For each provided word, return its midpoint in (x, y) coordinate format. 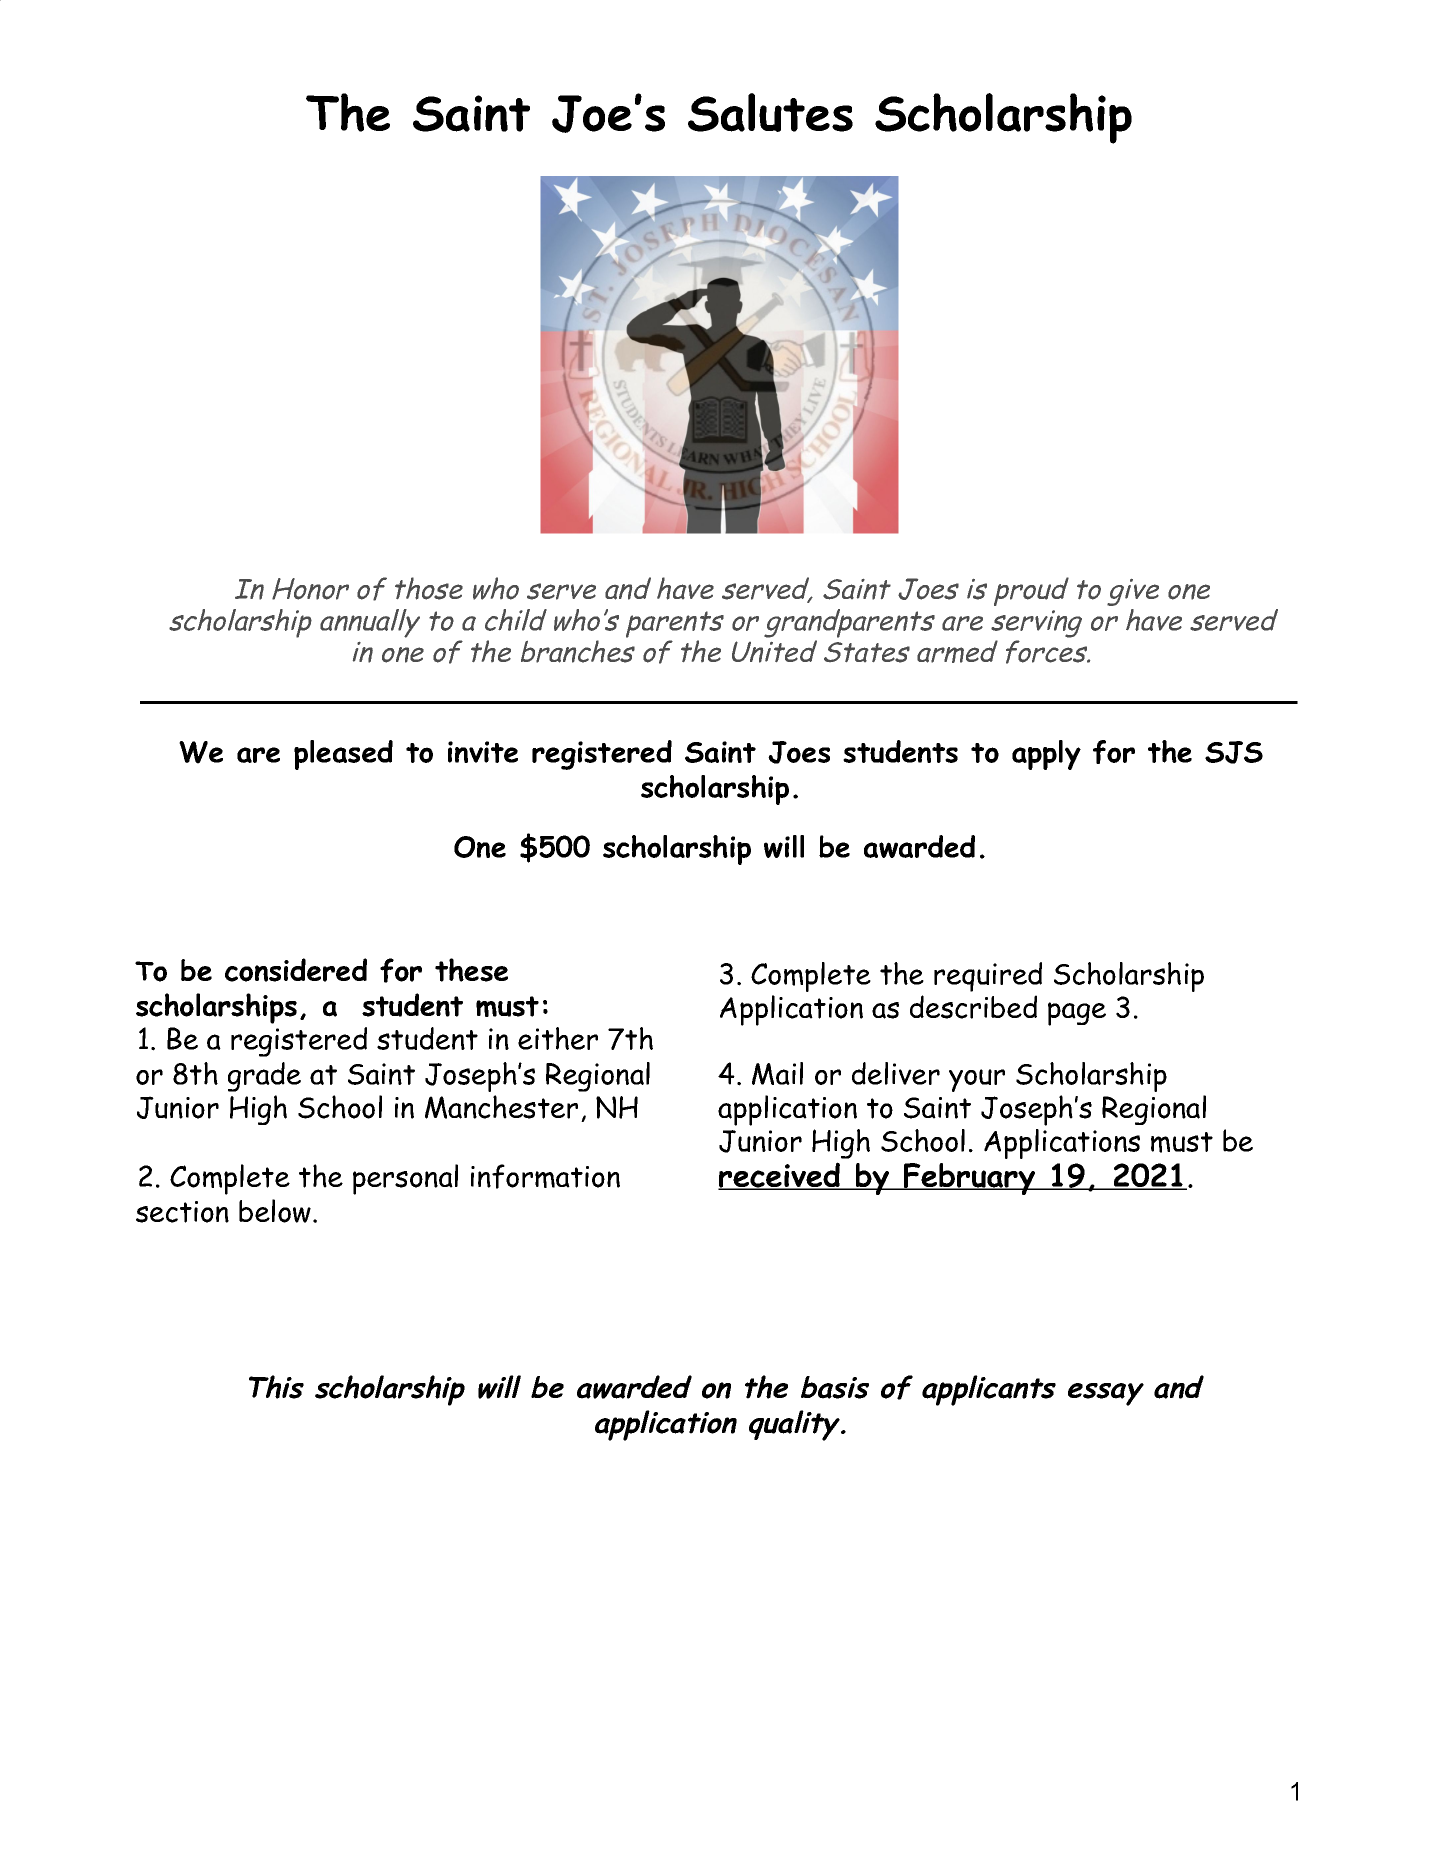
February (970, 1179)
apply (1046, 755)
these (471, 970)
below (275, 1211)
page (1077, 1014)
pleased (343, 755)
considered (296, 970)
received (780, 1176)
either (558, 1038)
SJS (1234, 752)
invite (483, 752)
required (988, 977)
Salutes (770, 112)
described (973, 1007)
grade (264, 1077)
